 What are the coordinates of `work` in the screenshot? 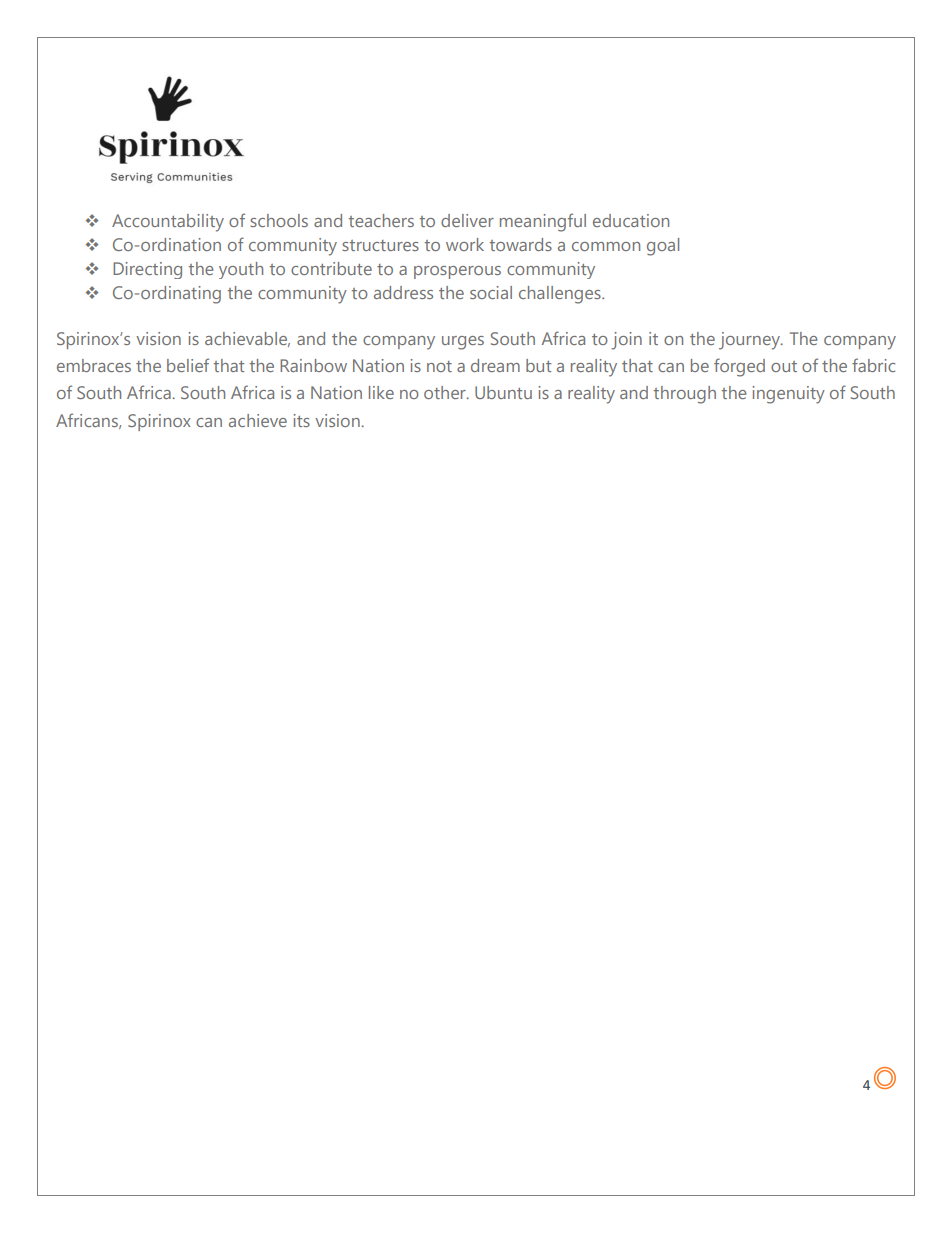 It's located at (465, 244).
